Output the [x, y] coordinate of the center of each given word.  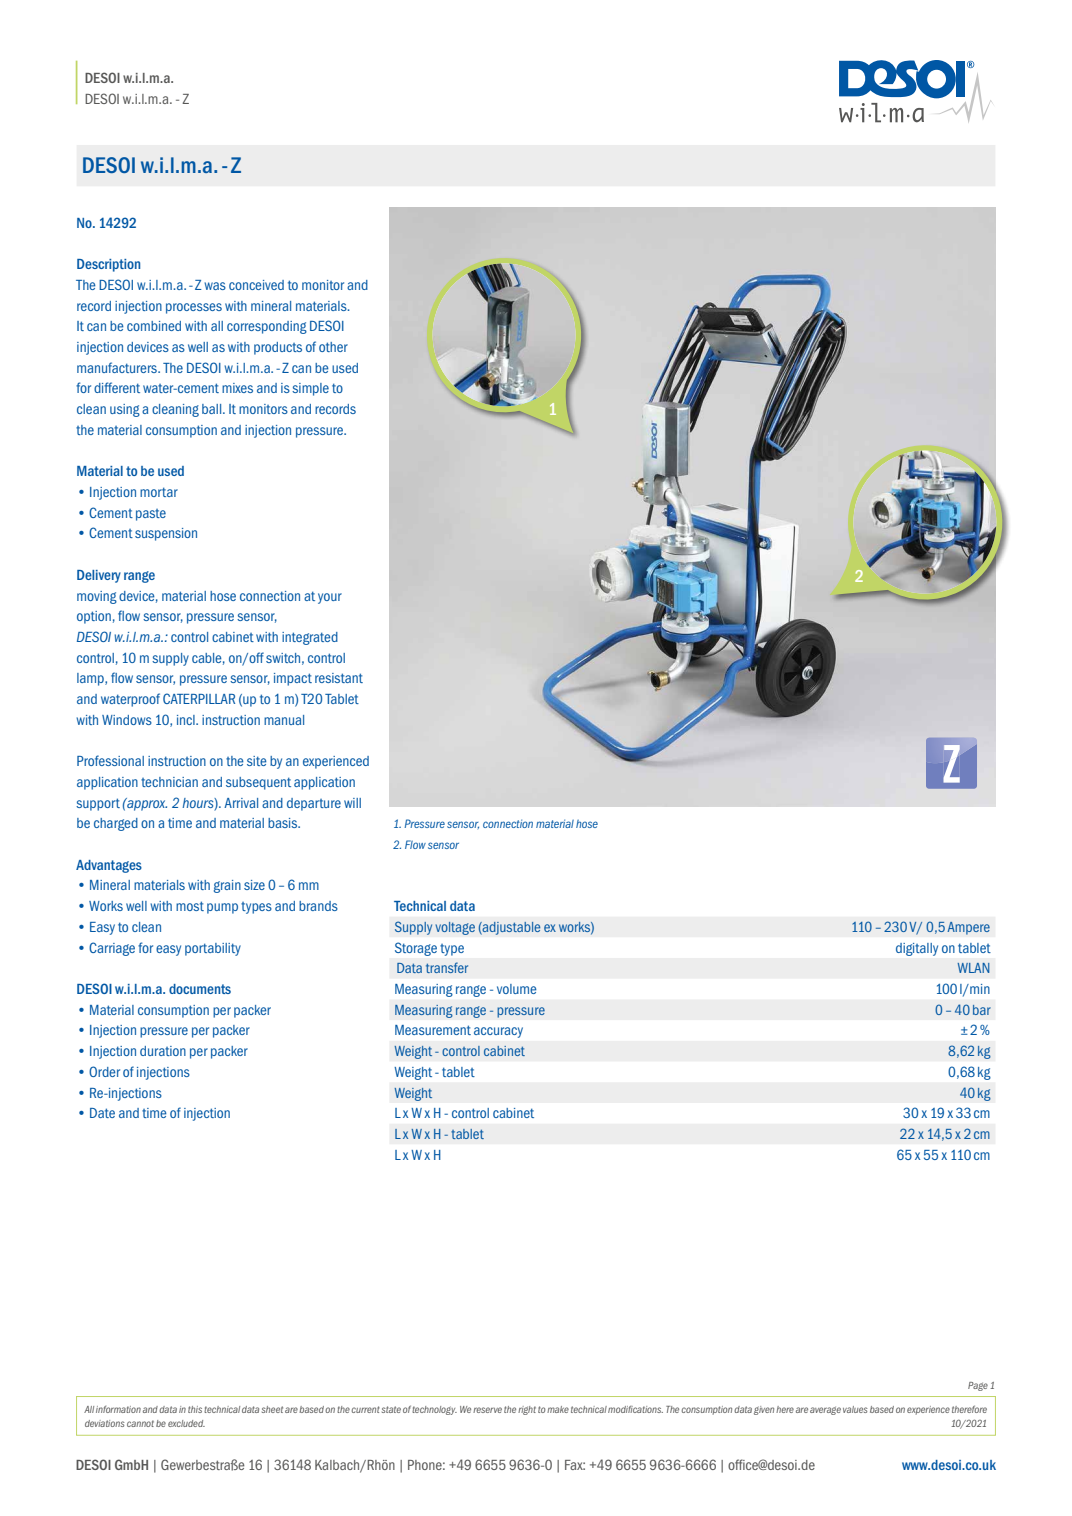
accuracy [498, 1032]
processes [194, 308]
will [352, 803]
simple [310, 389]
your [330, 598]
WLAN [974, 968]
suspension [166, 534]
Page [978, 1386]
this [195, 1409]
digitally [917, 949]
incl [187, 720]
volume [517, 989]
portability [213, 949]
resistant [339, 678]
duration [163, 1051]
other [333, 347]
